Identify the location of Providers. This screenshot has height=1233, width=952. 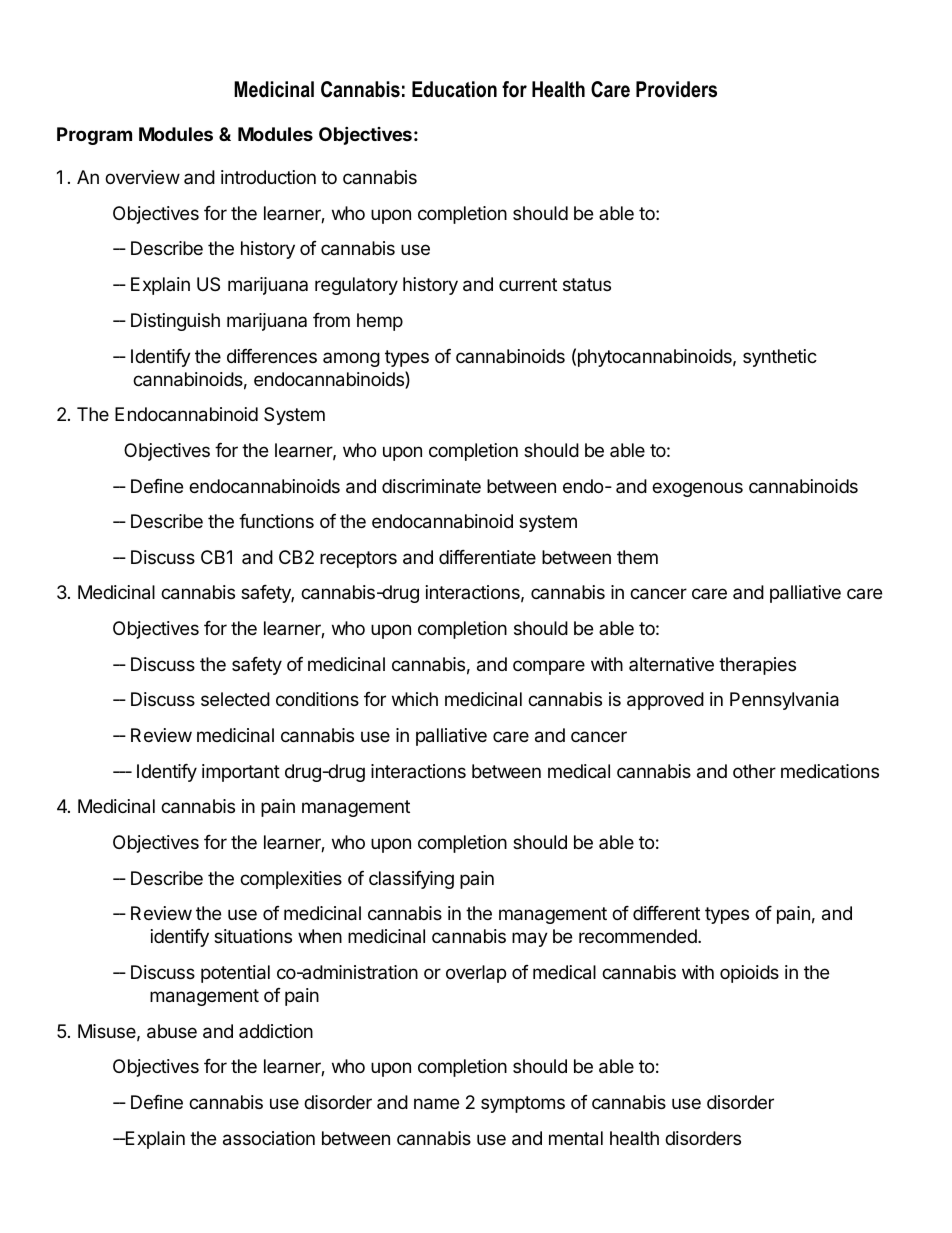
(676, 89).
